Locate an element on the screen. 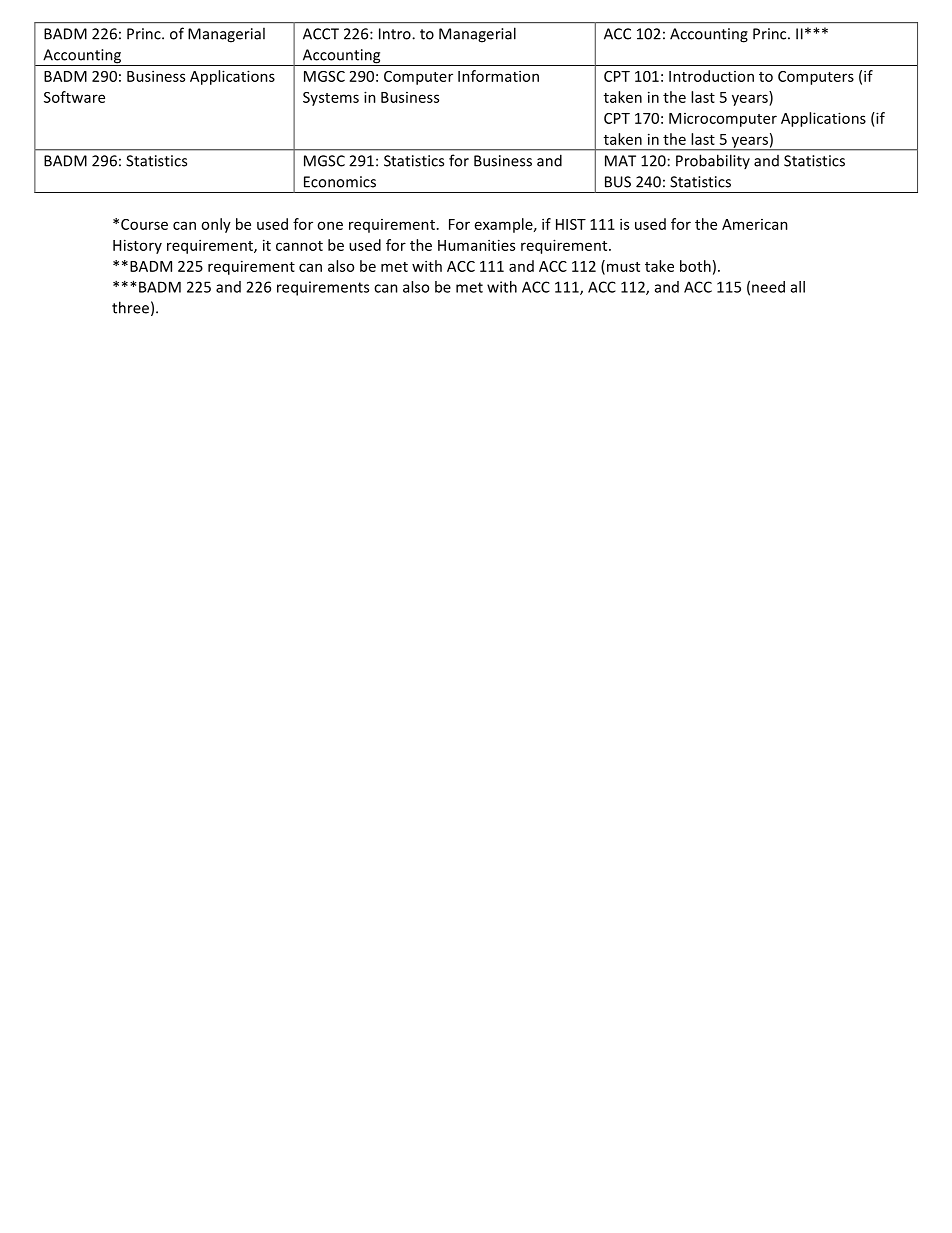 This screenshot has width=952, height=1233. Systems is located at coordinates (331, 99).
